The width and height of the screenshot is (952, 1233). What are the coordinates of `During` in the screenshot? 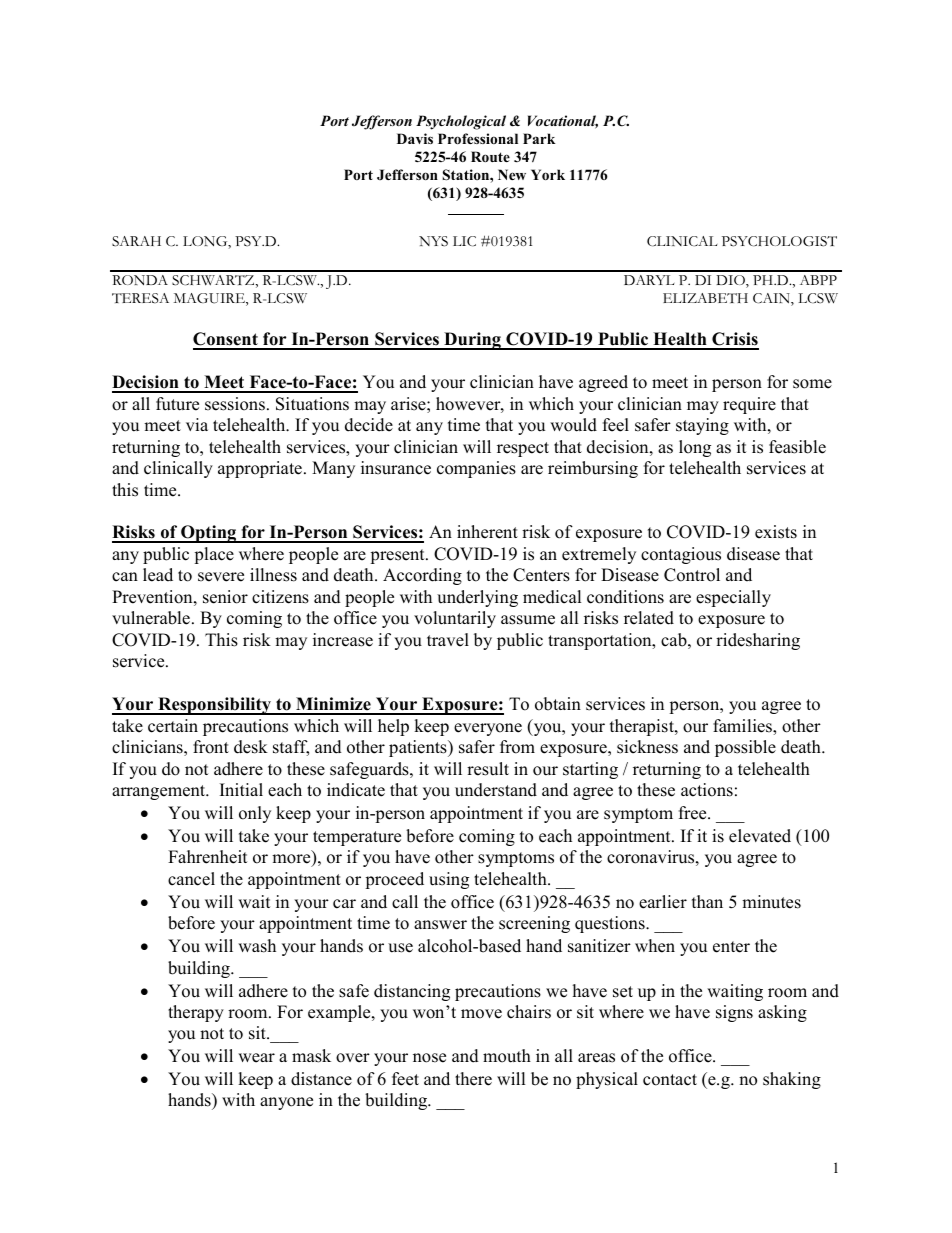 It's located at (472, 341).
